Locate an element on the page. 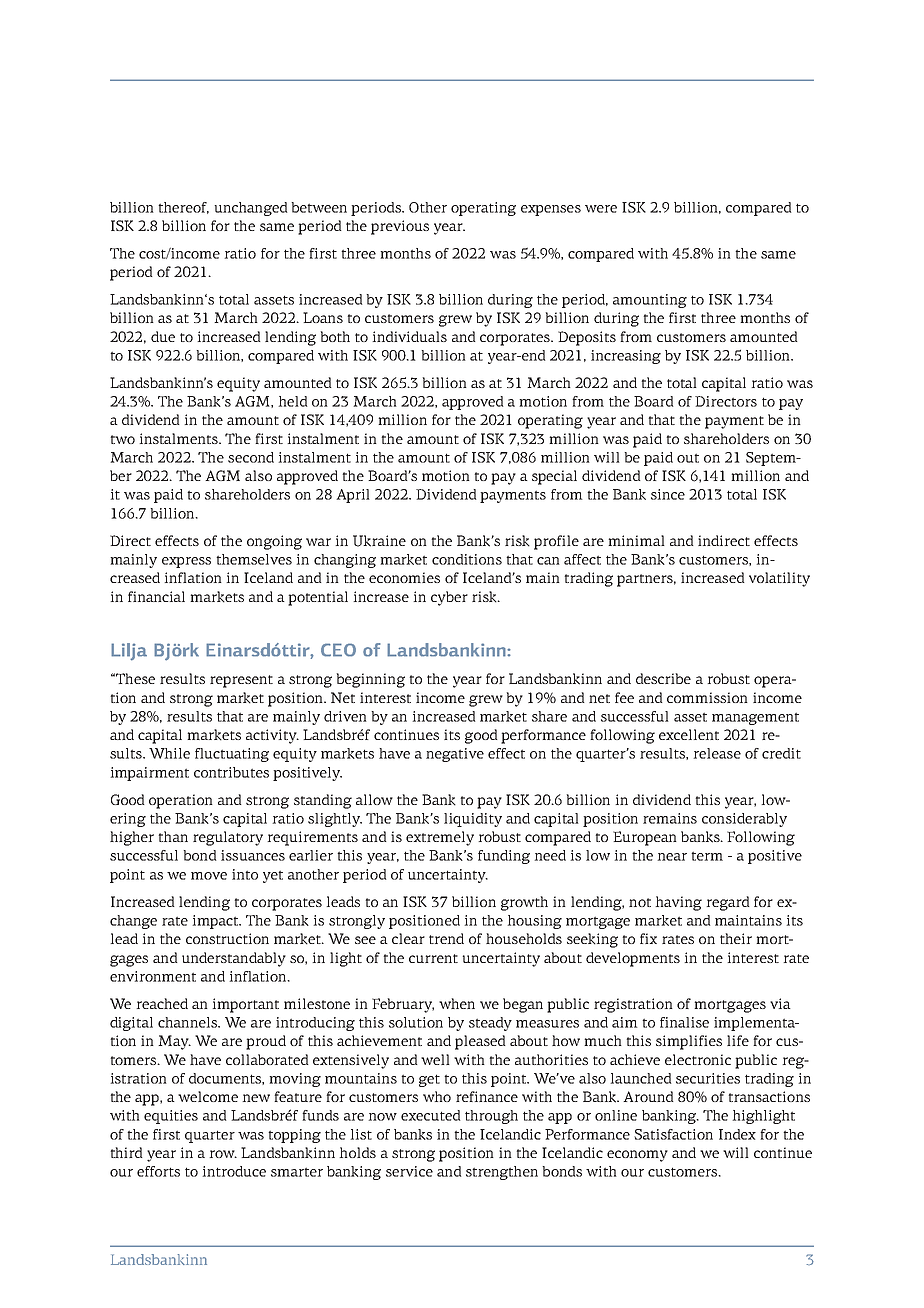 The height and width of the document is (1308, 924). regulatory is located at coordinates (228, 838).
